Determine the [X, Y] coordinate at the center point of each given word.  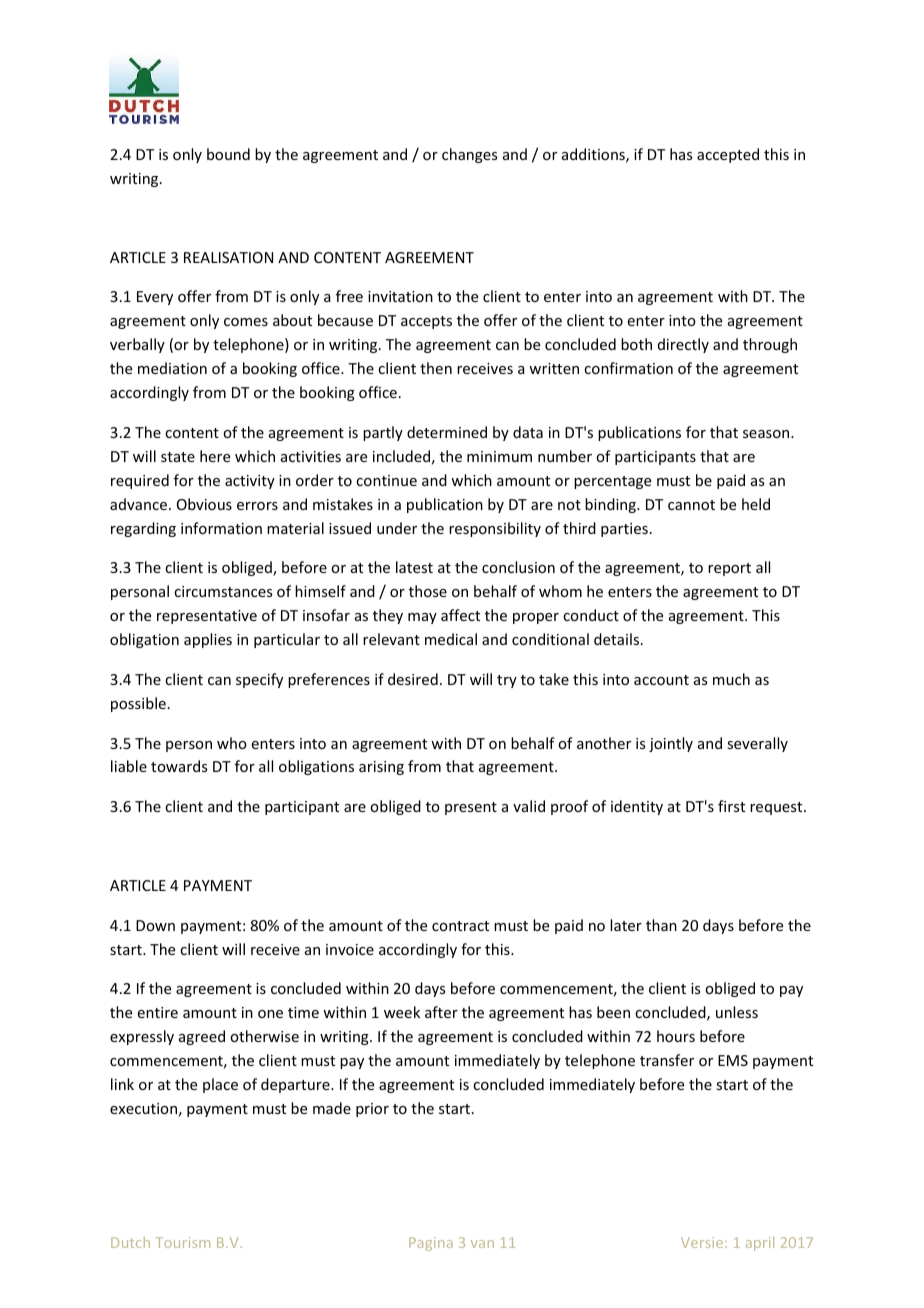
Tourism [183, 1242]
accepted [728, 155]
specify [259, 680]
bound [228, 154]
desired [413, 679]
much [731, 679]
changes [469, 155]
